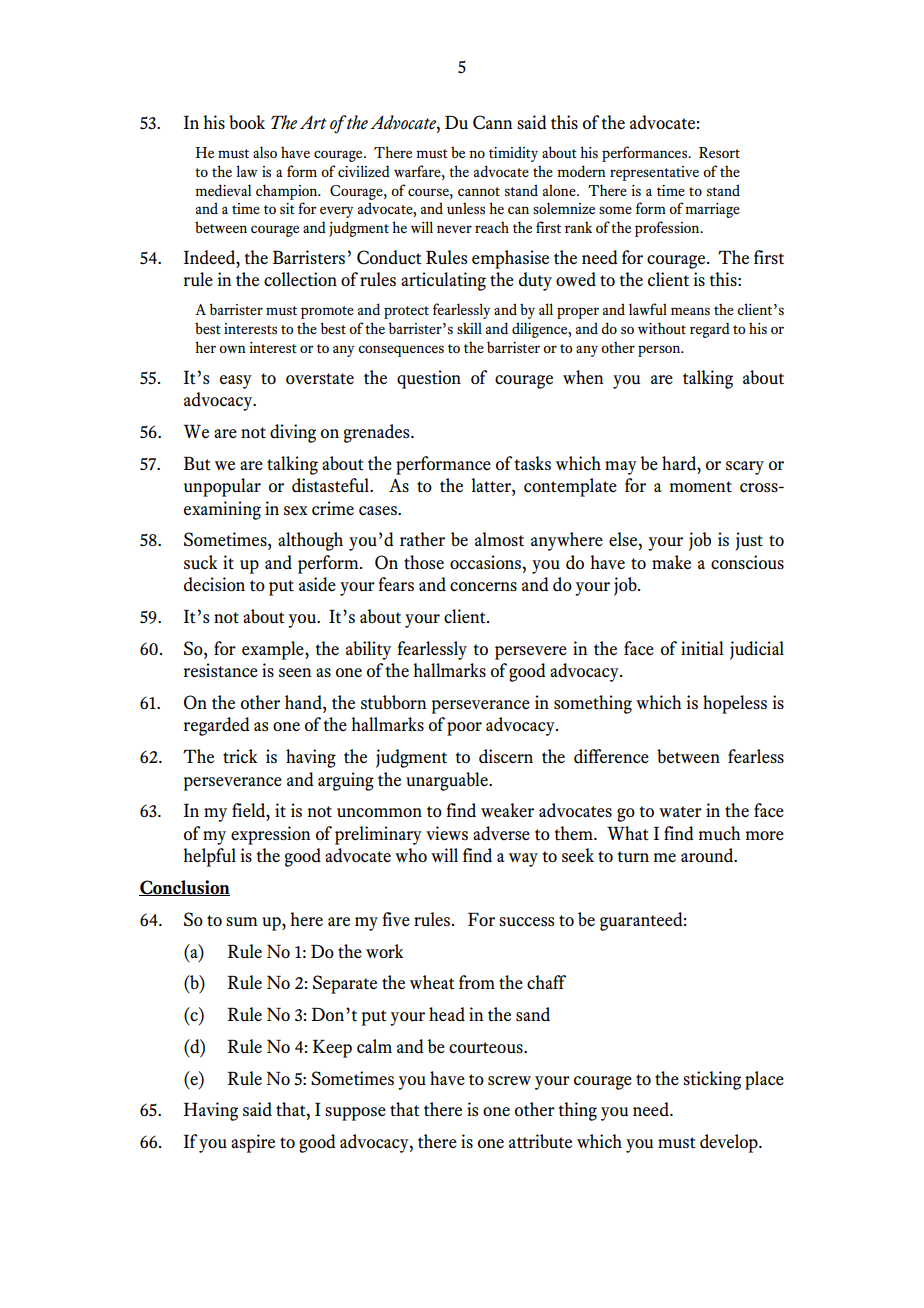  I want to click on Resort, so click(719, 152).
